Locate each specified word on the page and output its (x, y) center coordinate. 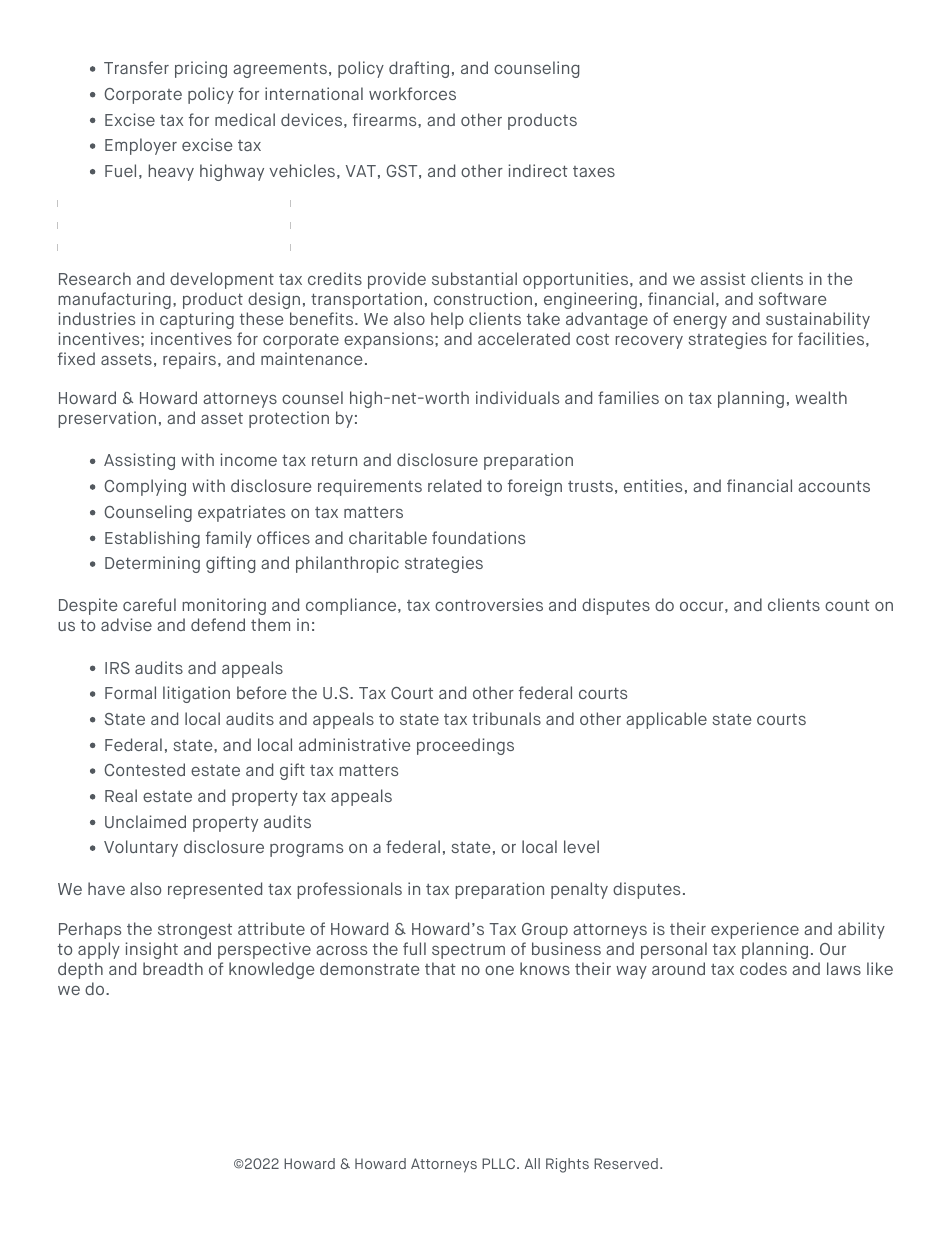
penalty (579, 890)
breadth (173, 968)
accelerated (524, 338)
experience (755, 930)
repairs (191, 360)
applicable (666, 720)
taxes (594, 171)
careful (149, 604)
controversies (489, 604)
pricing (201, 69)
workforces (412, 93)
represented (215, 890)
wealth (821, 397)
